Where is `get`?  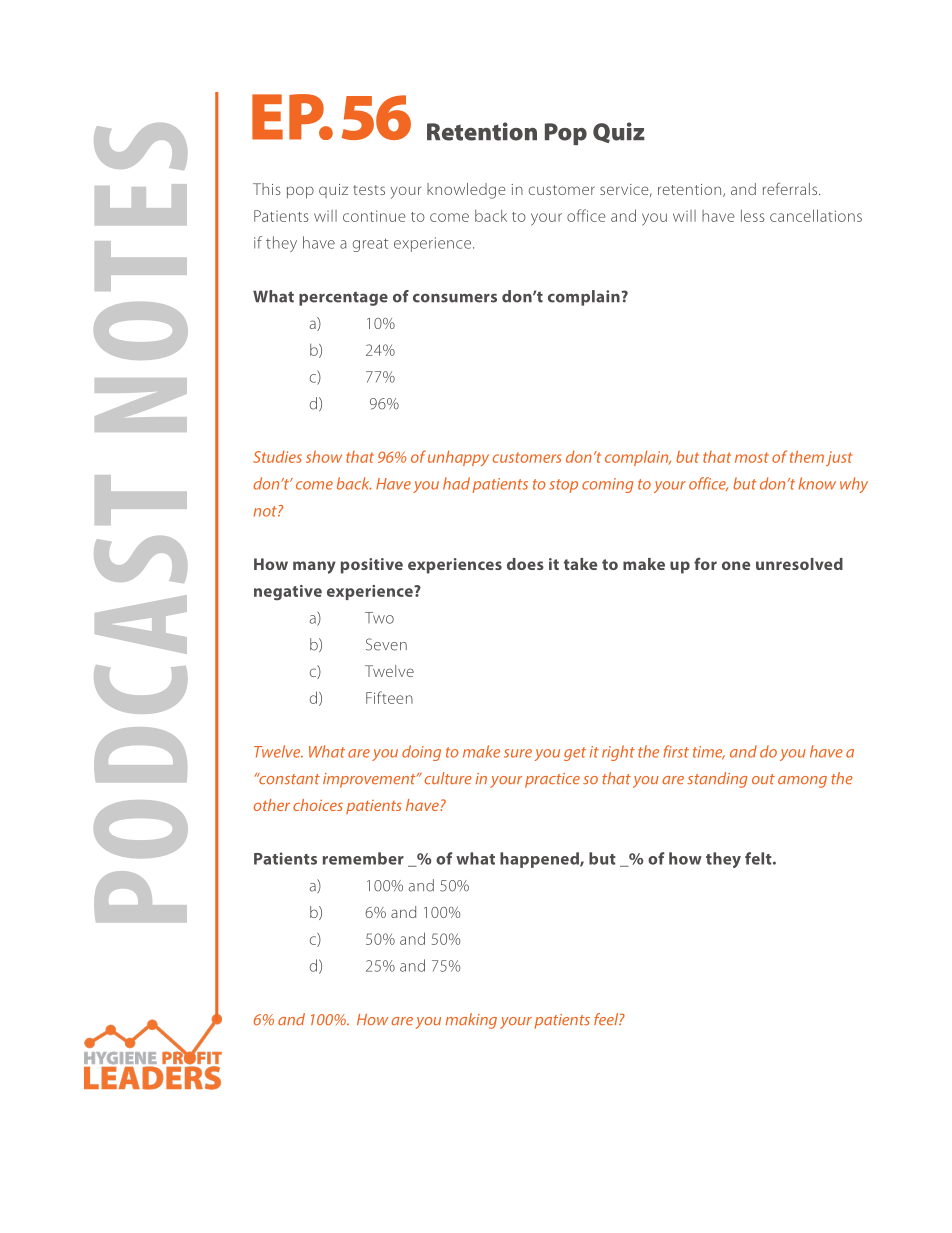
get is located at coordinates (575, 754).
